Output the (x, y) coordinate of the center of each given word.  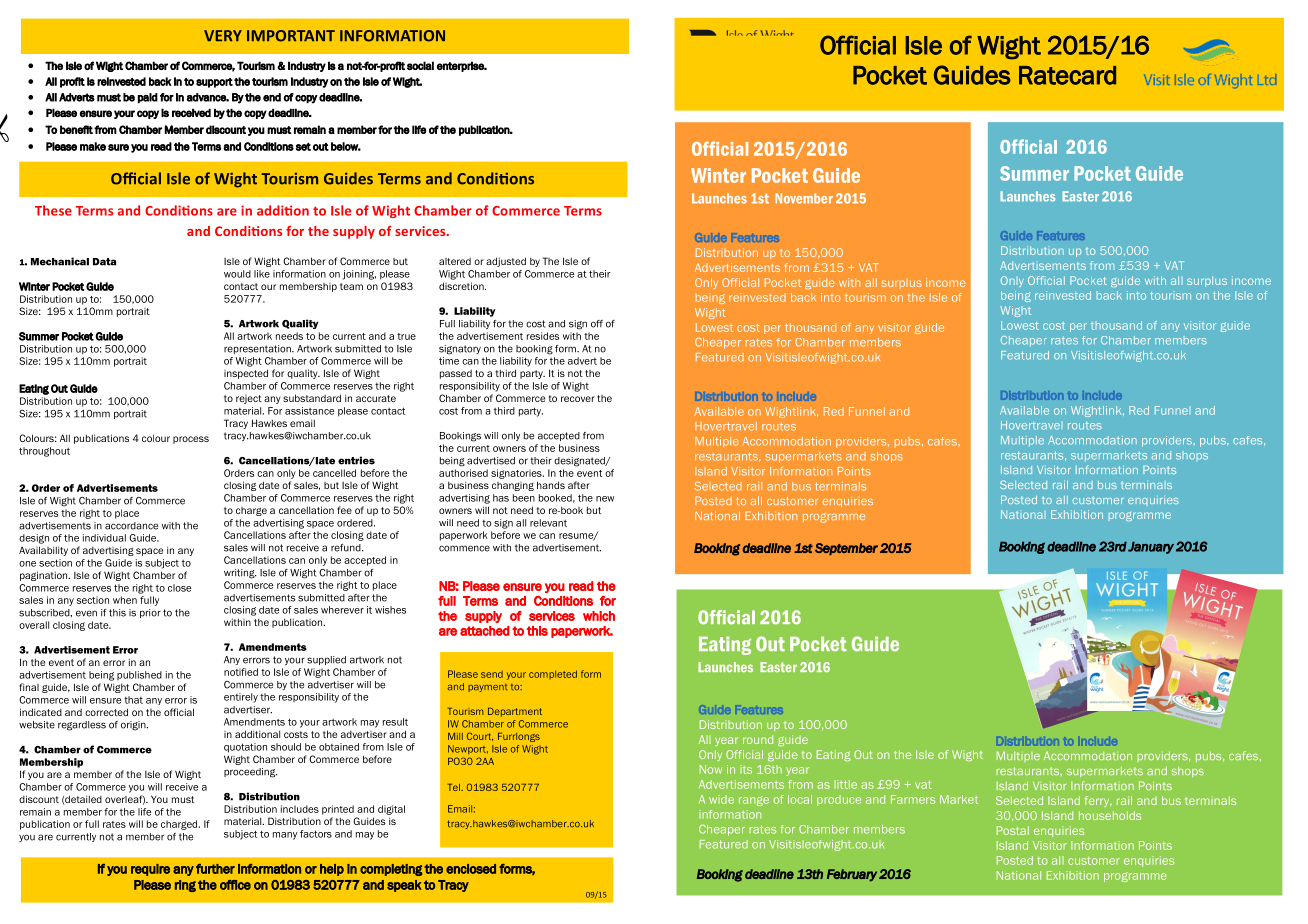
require (150, 870)
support (214, 83)
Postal (1013, 830)
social (420, 65)
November (804, 198)
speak (404, 886)
